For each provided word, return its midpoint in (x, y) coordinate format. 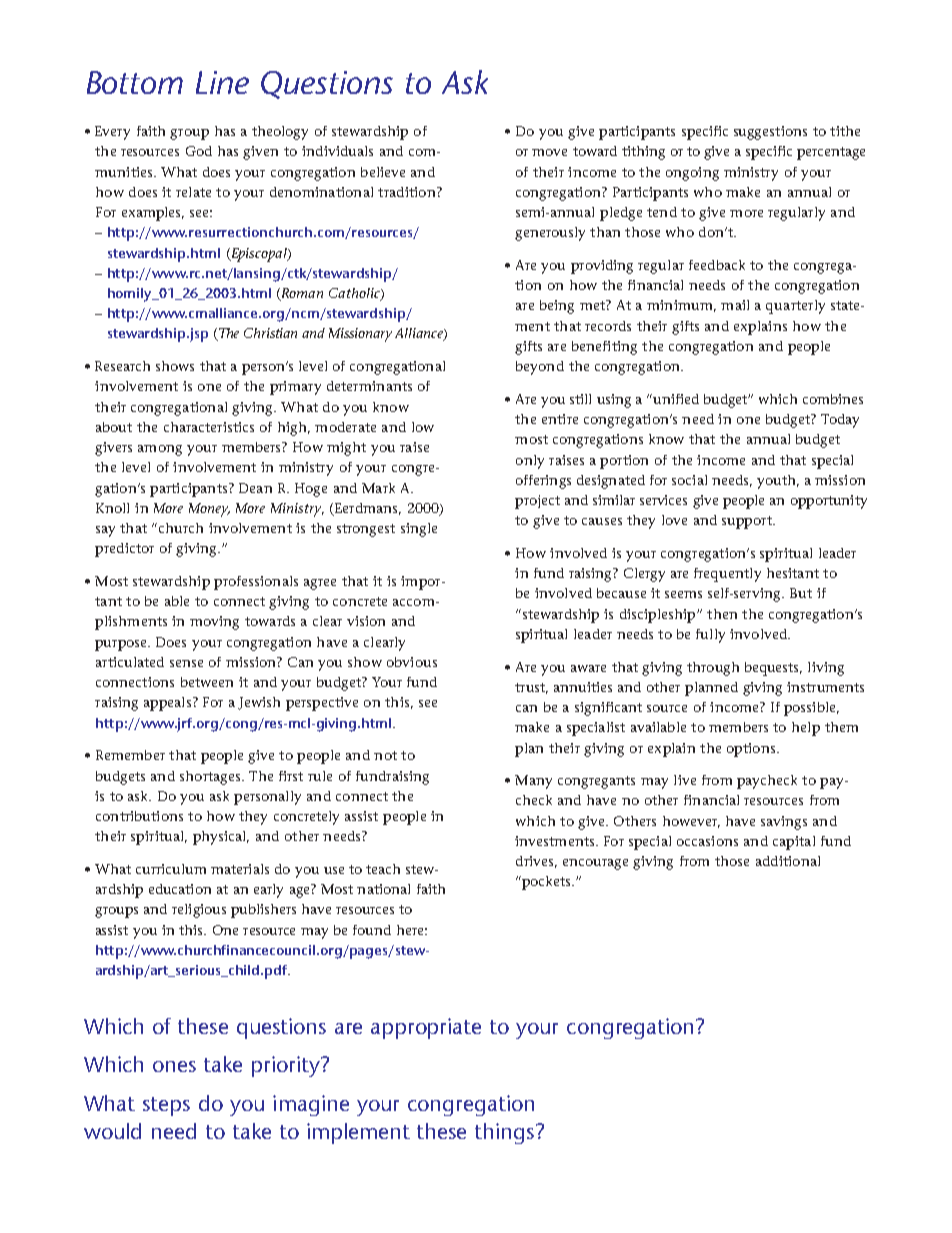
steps (166, 1106)
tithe (845, 131)
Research (122, 366)
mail (735, 305)
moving (214, 623)
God (199, 151)
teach (383, 869)
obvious (412, 662)
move (549, 152)
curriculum (171, 869)
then (722, 614)
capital (794, 843)
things (504, 1133)
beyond (540, 368)
